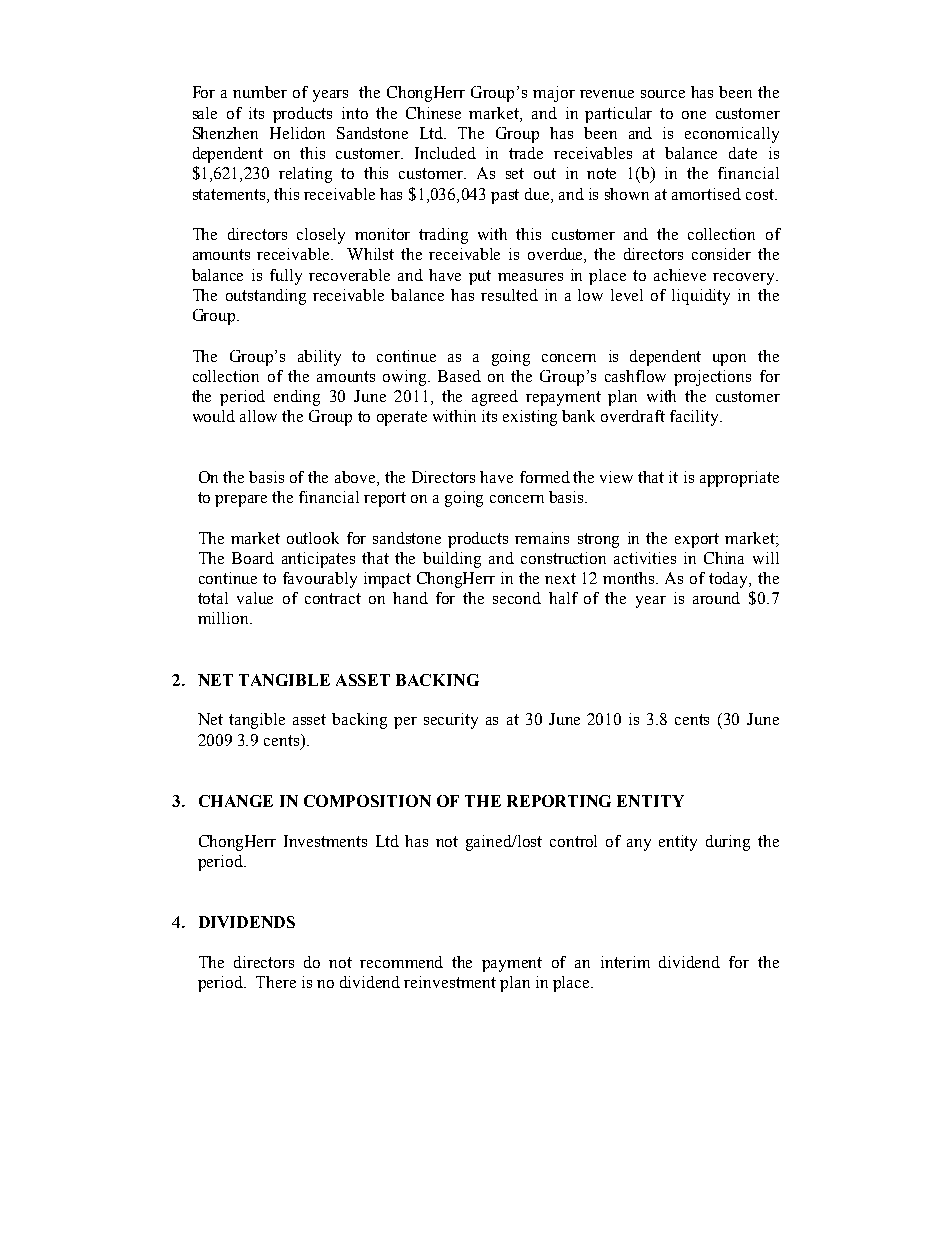  I want to click on security, so click(451, 721).
